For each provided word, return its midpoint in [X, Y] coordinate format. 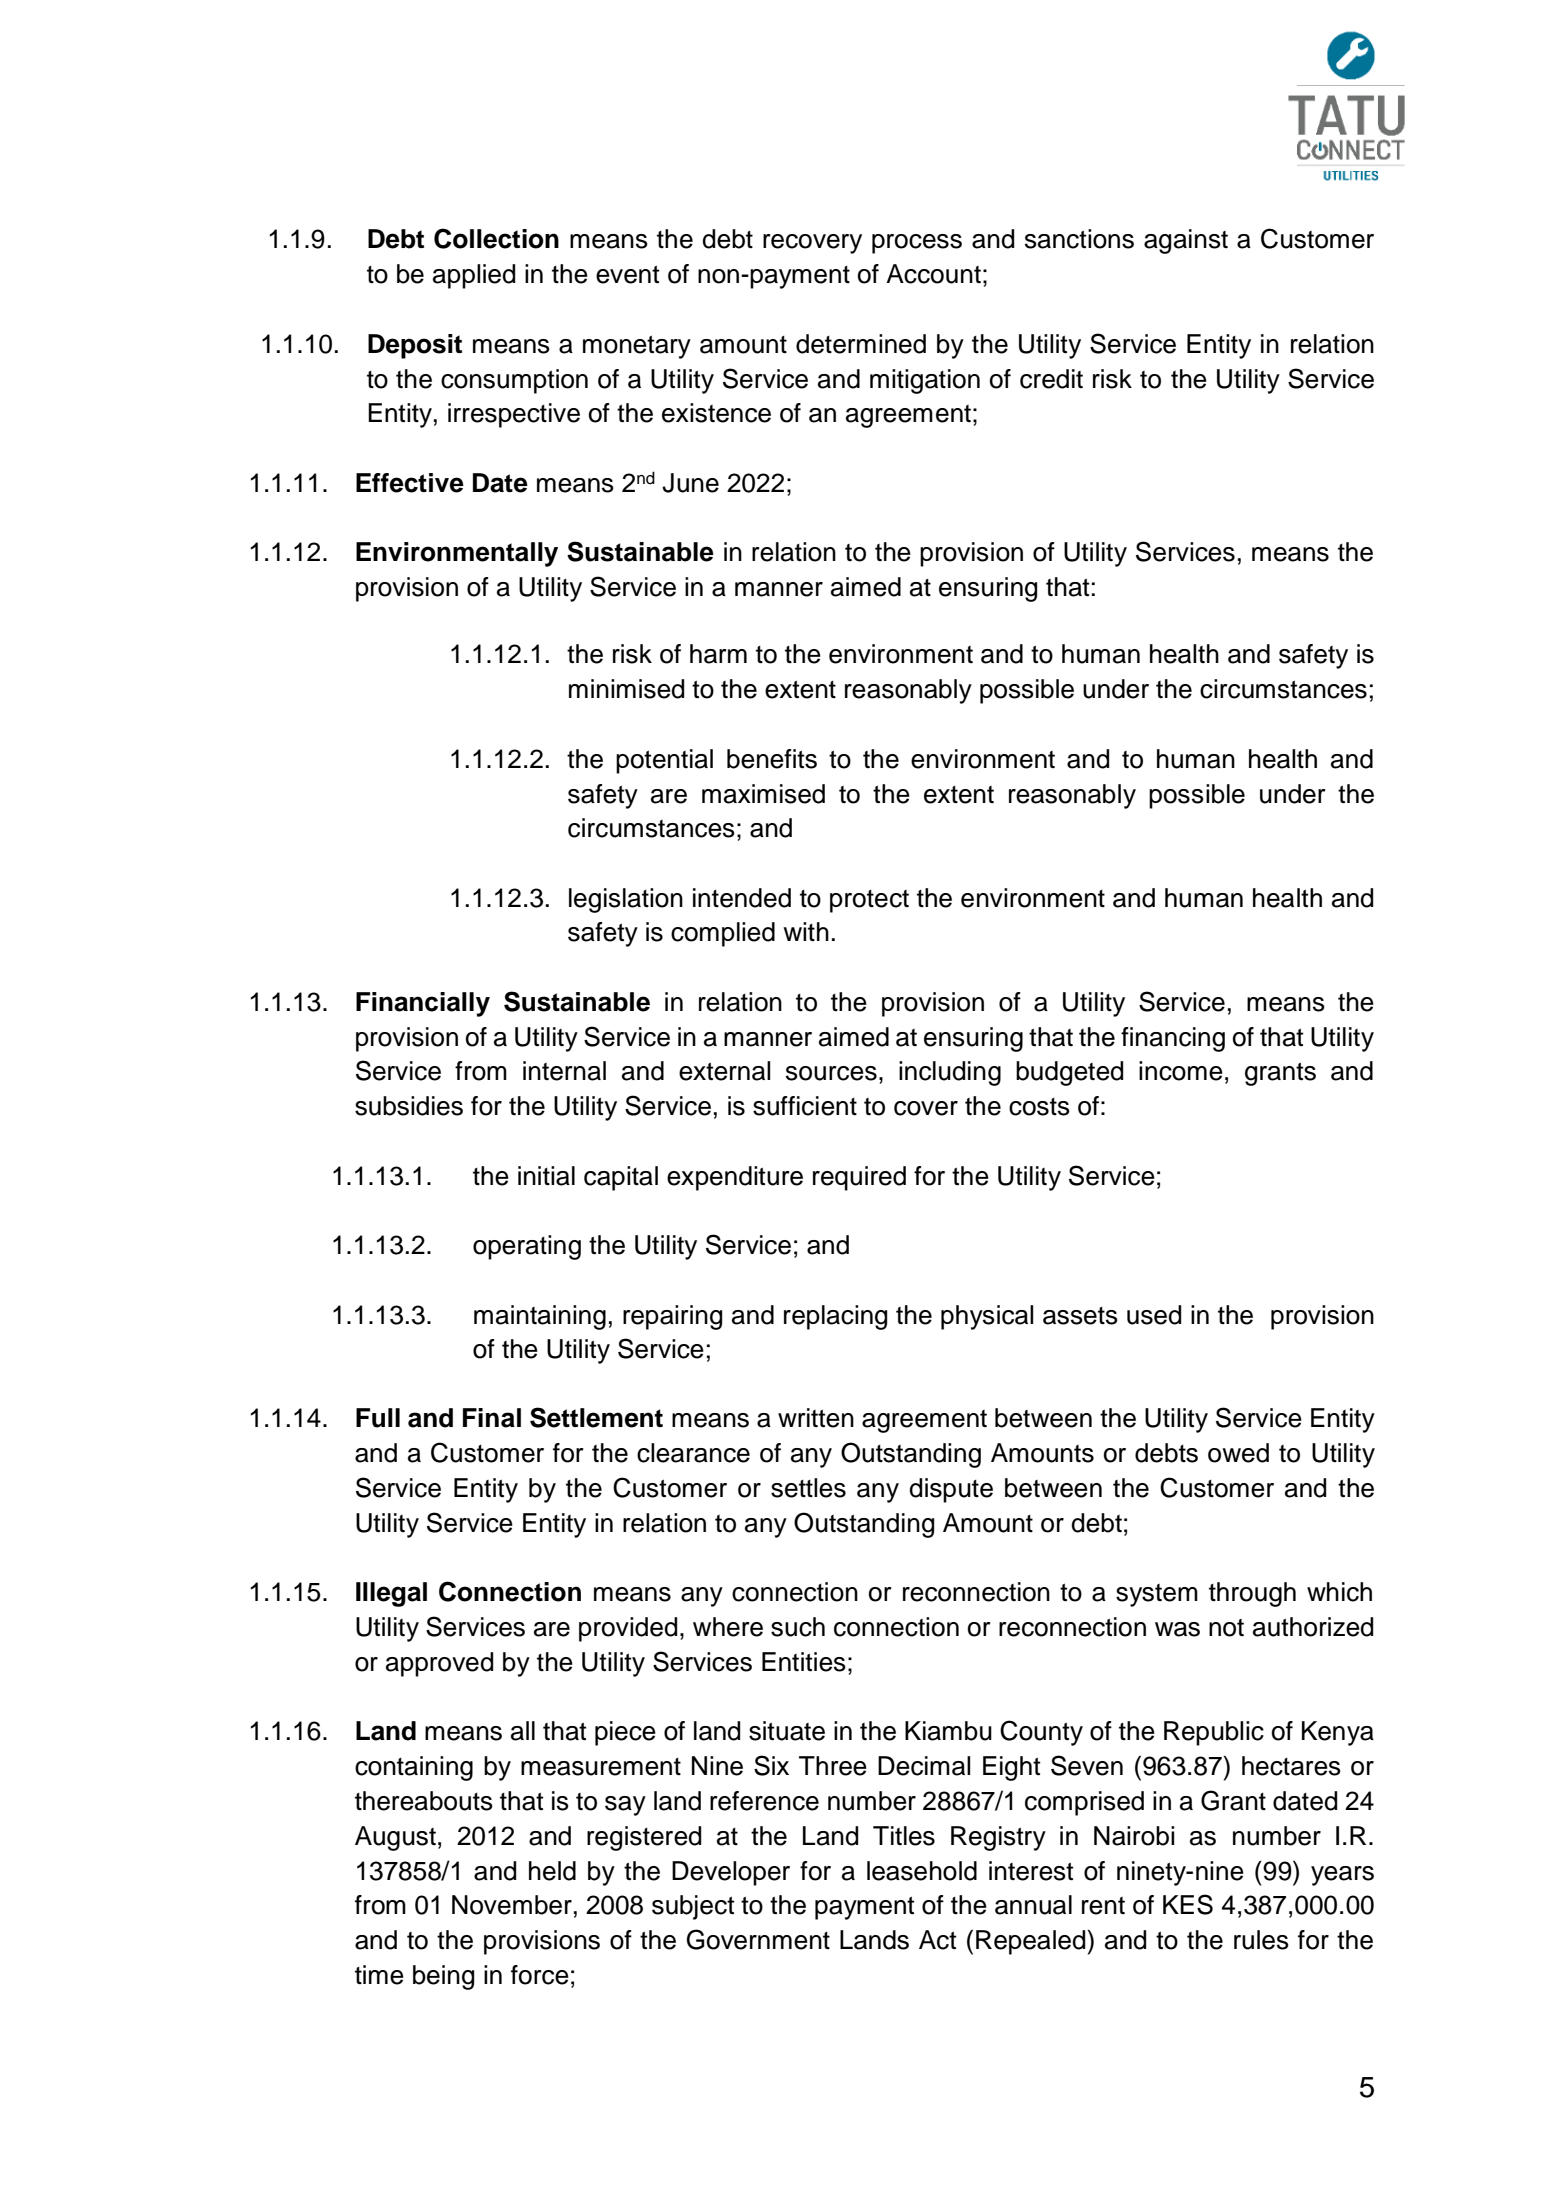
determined [861, 344]
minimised [626, 689]
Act [937, 1940]
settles [808, 1488]
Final [492, 1418]
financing [1173, 1039]
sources [831, 1073]
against [1186, 241]
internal [564, 1071]
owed [1238, 1453]
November [512, 1905]
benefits [772, 759]
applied [474, 276]
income [1181, 1071]
